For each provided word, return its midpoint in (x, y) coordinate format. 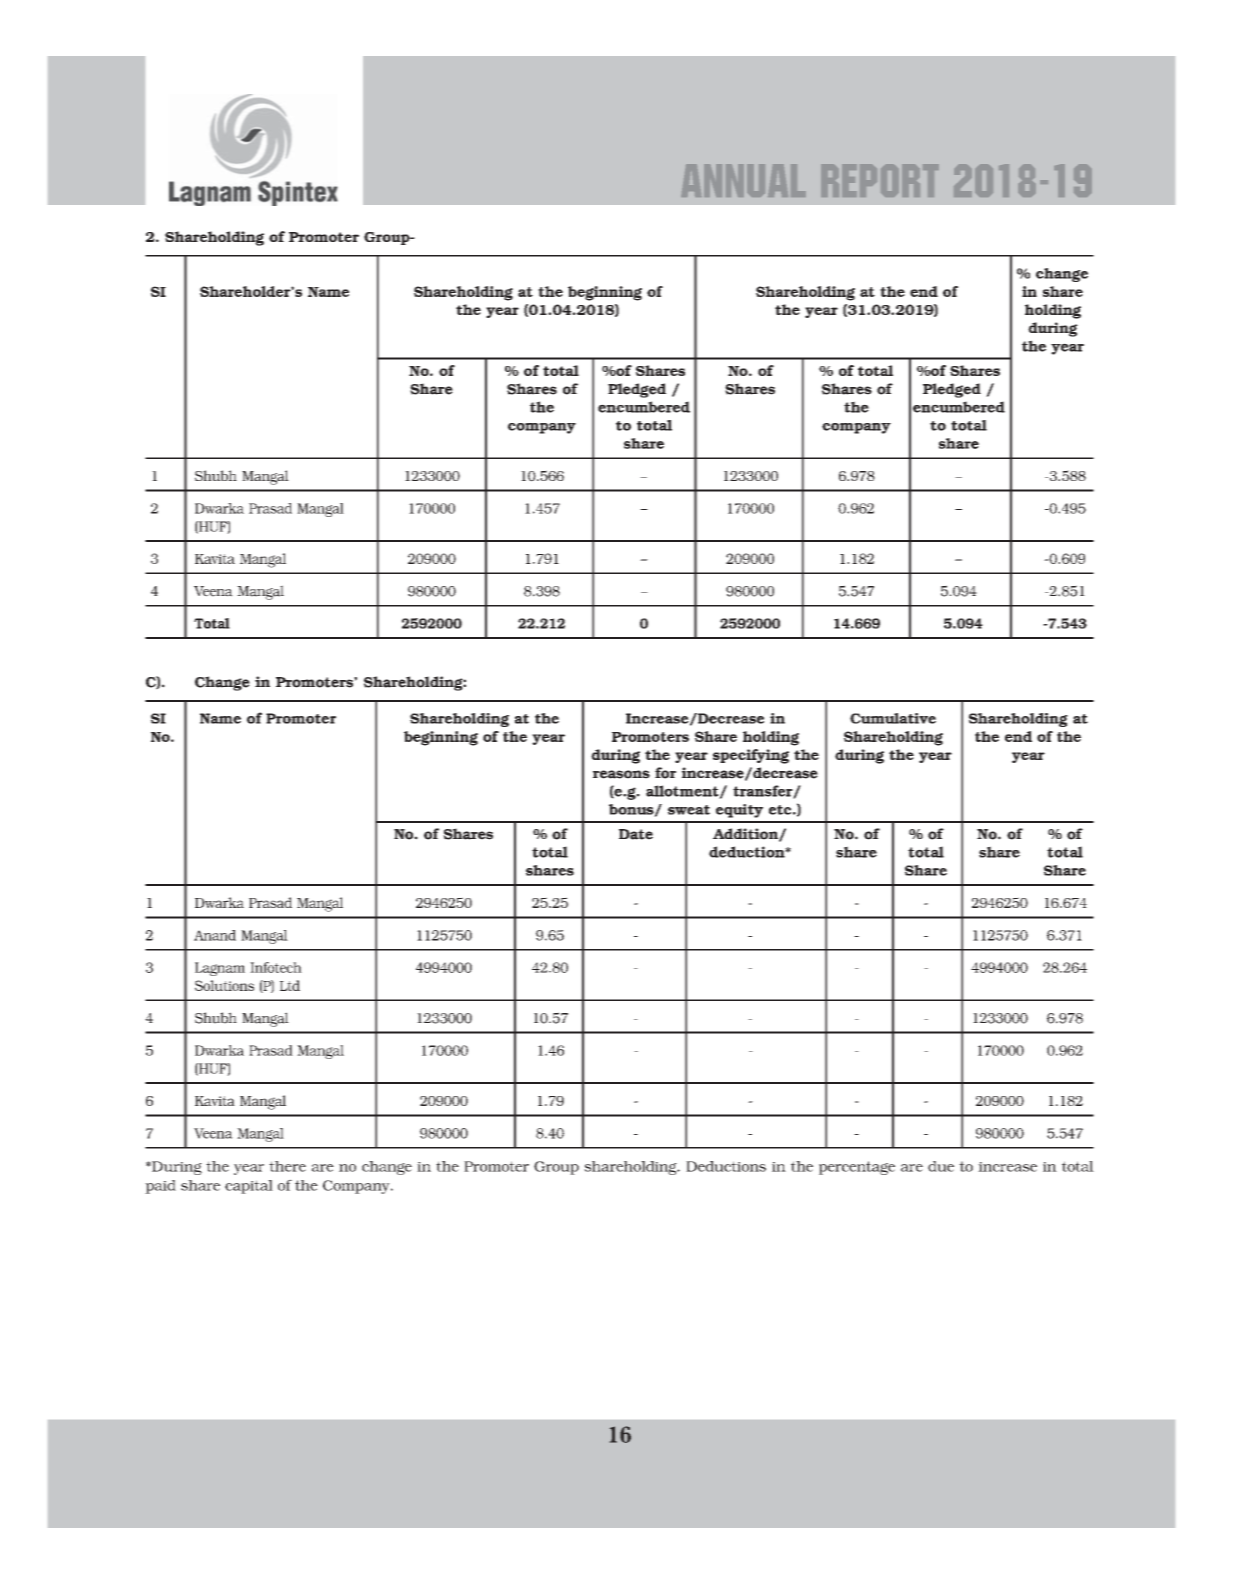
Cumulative (893, 718)
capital (249, 1187)
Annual (743, 180)
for (665, 773)
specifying (751, 756)
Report (880, 180)
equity (739, 811)
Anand (215, 935)
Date (636, 834)
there (287, 1166)
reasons (621, 774)
